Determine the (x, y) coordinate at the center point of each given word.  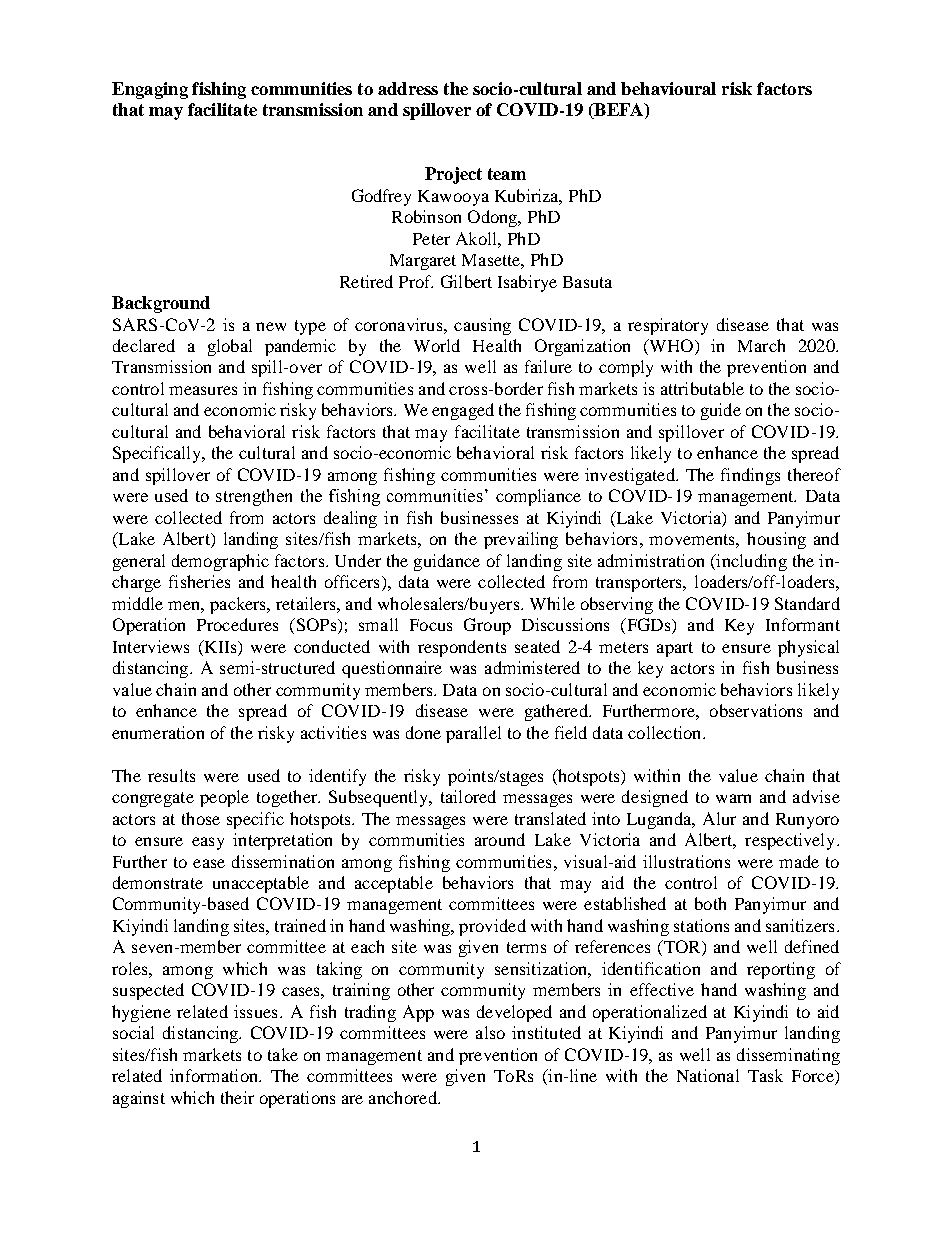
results (171, 775)
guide (721, 411)
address (408, 88)
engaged (463, 411)
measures (203, 390)
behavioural (668, 88)
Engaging (150, 90)
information (215, 1075)
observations (756, 710)
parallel (473, 734)
